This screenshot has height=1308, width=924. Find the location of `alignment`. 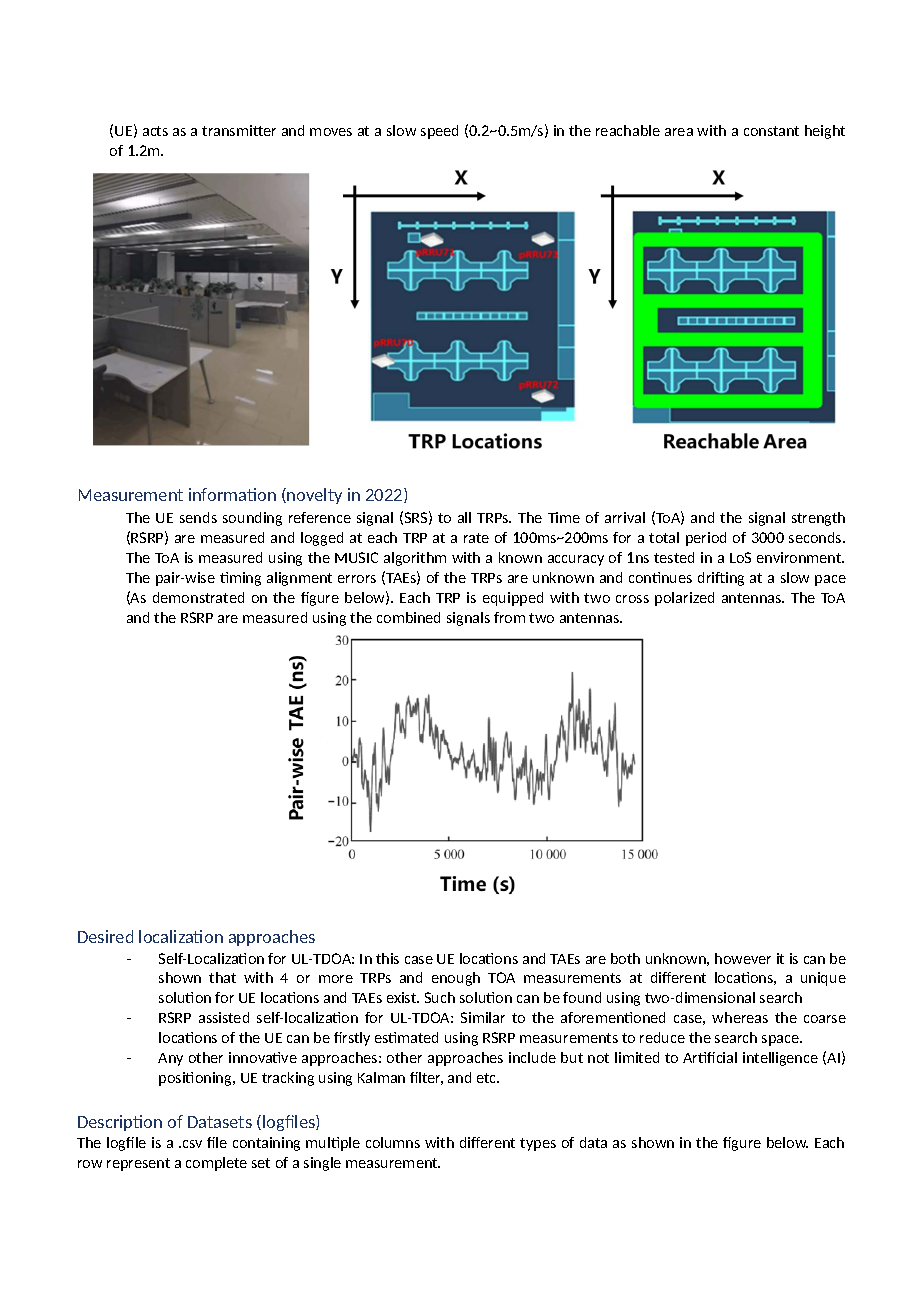

alignment is located at coordinates (299, 579).
